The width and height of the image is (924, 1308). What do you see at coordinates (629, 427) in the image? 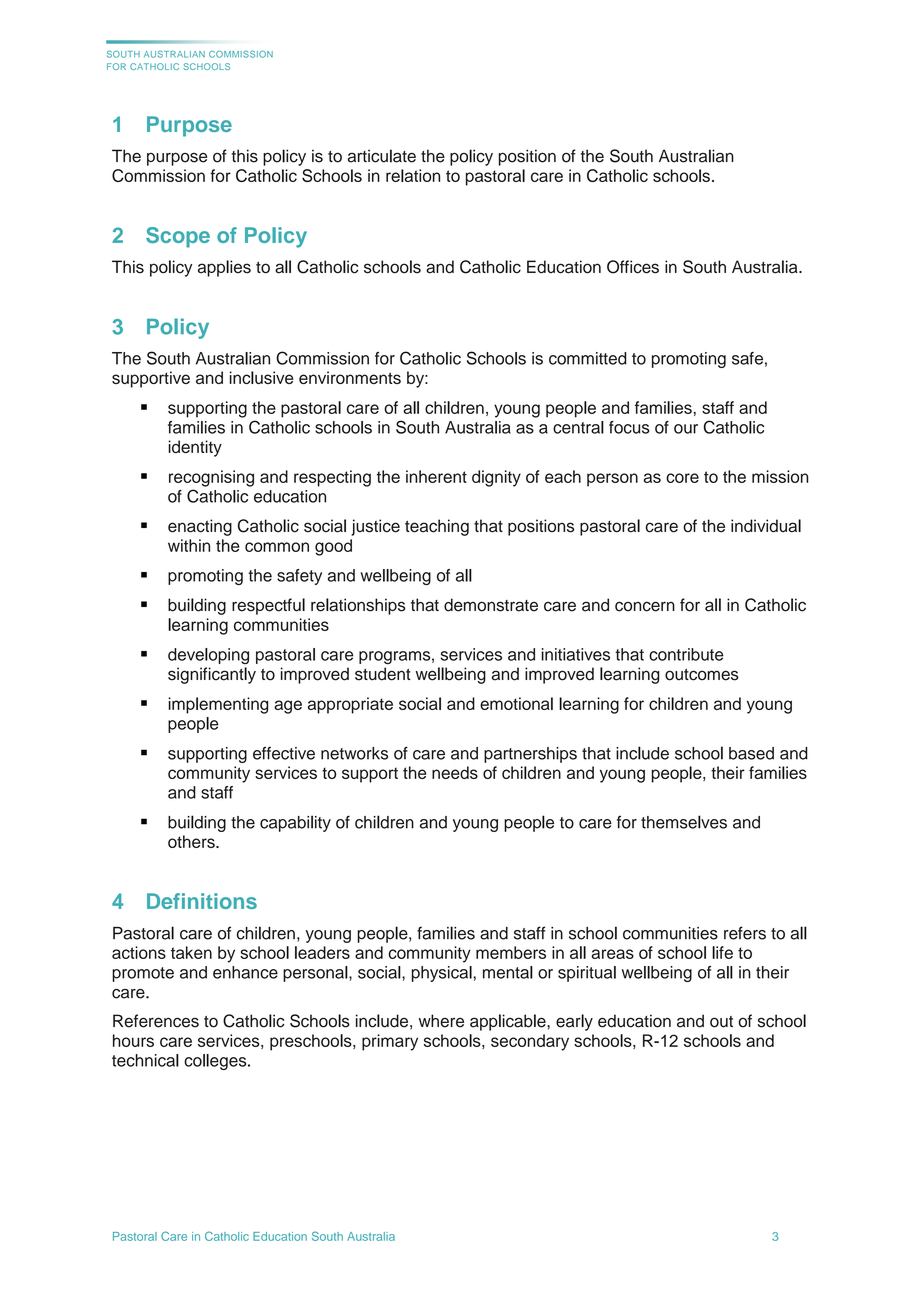
I see `focus` at bounding box center [629, 427].
